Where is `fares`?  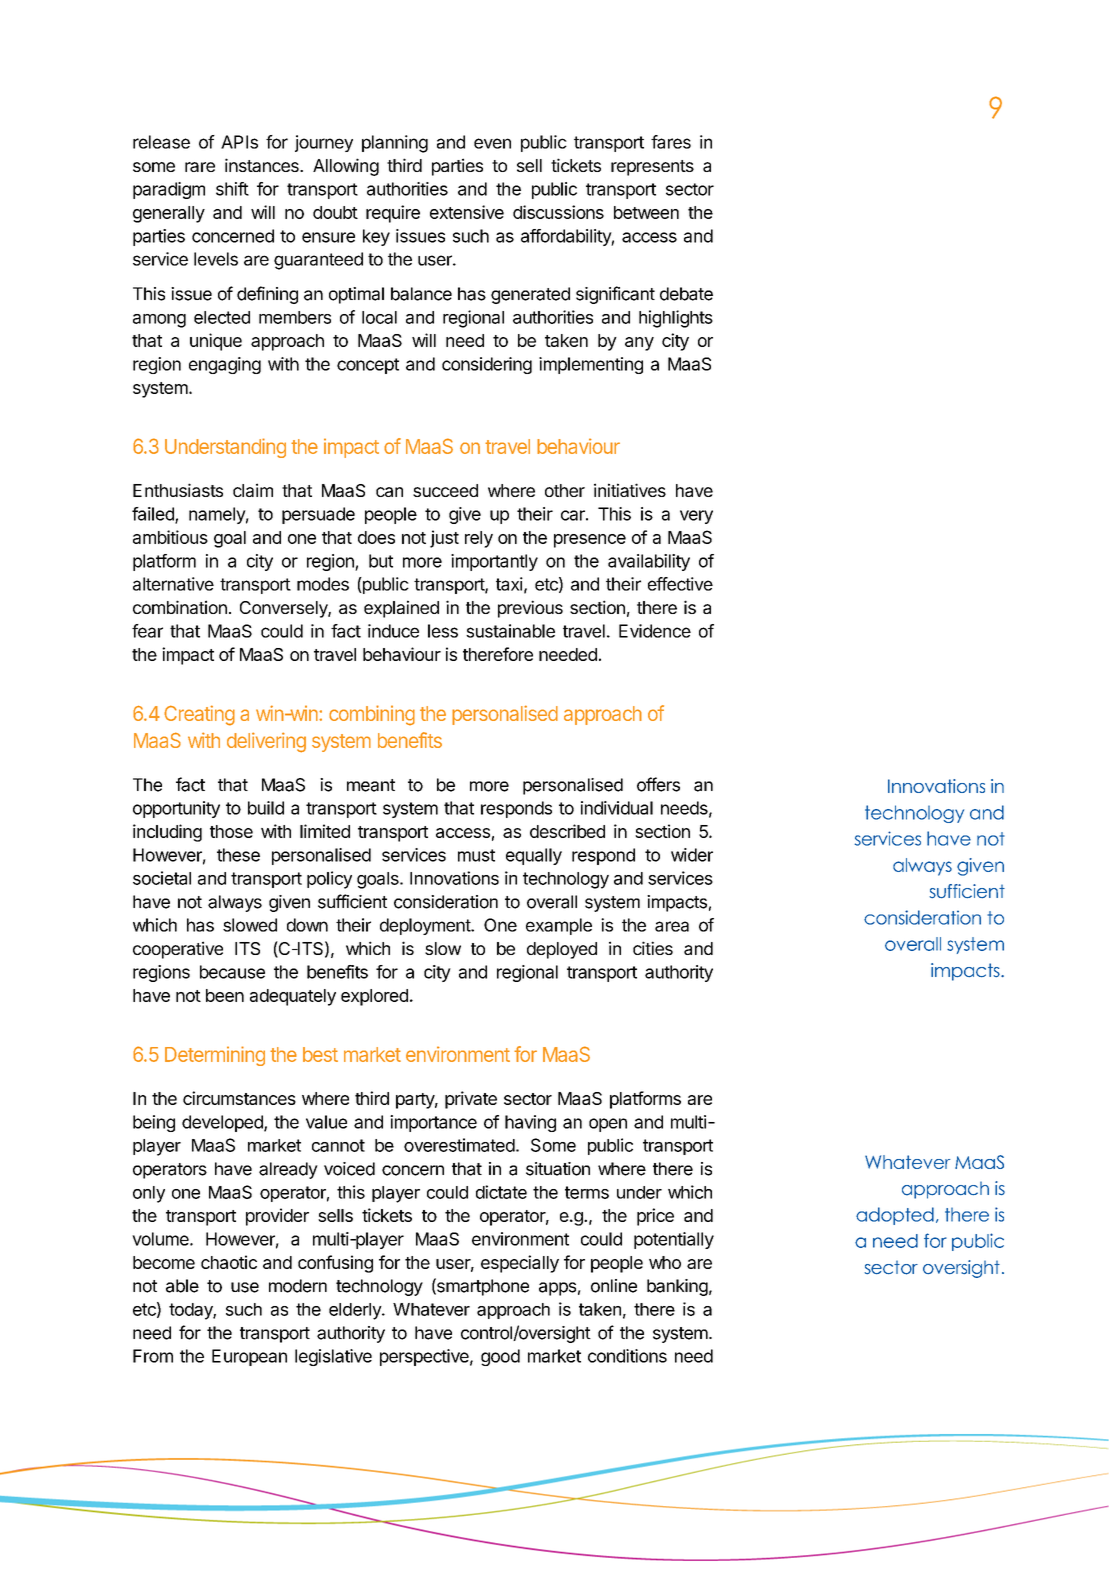 fares is located at coordinates (671, 142).
